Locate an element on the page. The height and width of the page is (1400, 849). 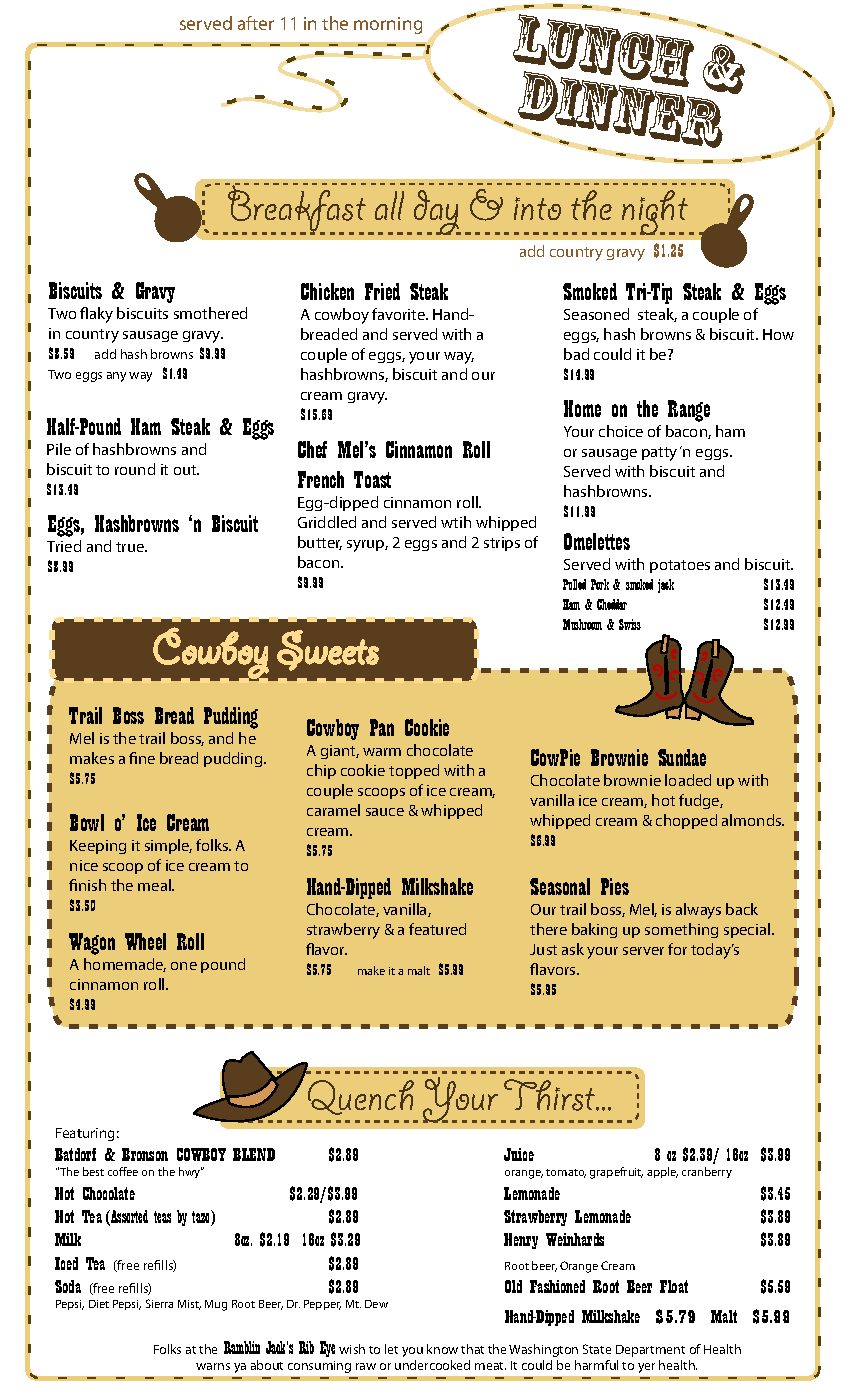
night is located at coordinates (655, 212).
